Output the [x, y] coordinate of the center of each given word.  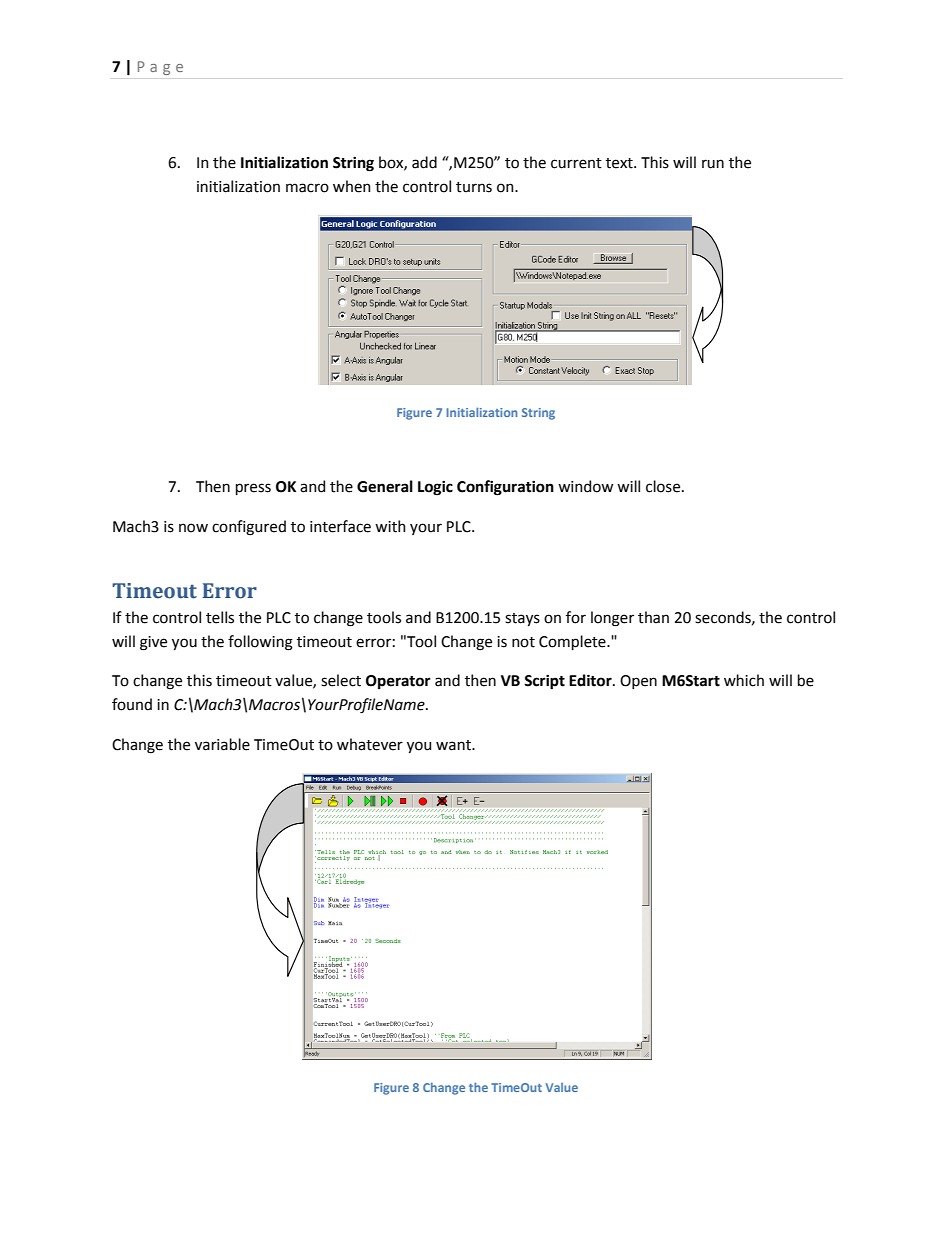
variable [222, 744]
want [454, 745]
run [713, 164]
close [664, 486]
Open [638, 682]
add [424, 162]
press [253, 489]
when [352, 186]
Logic [435, 488]
